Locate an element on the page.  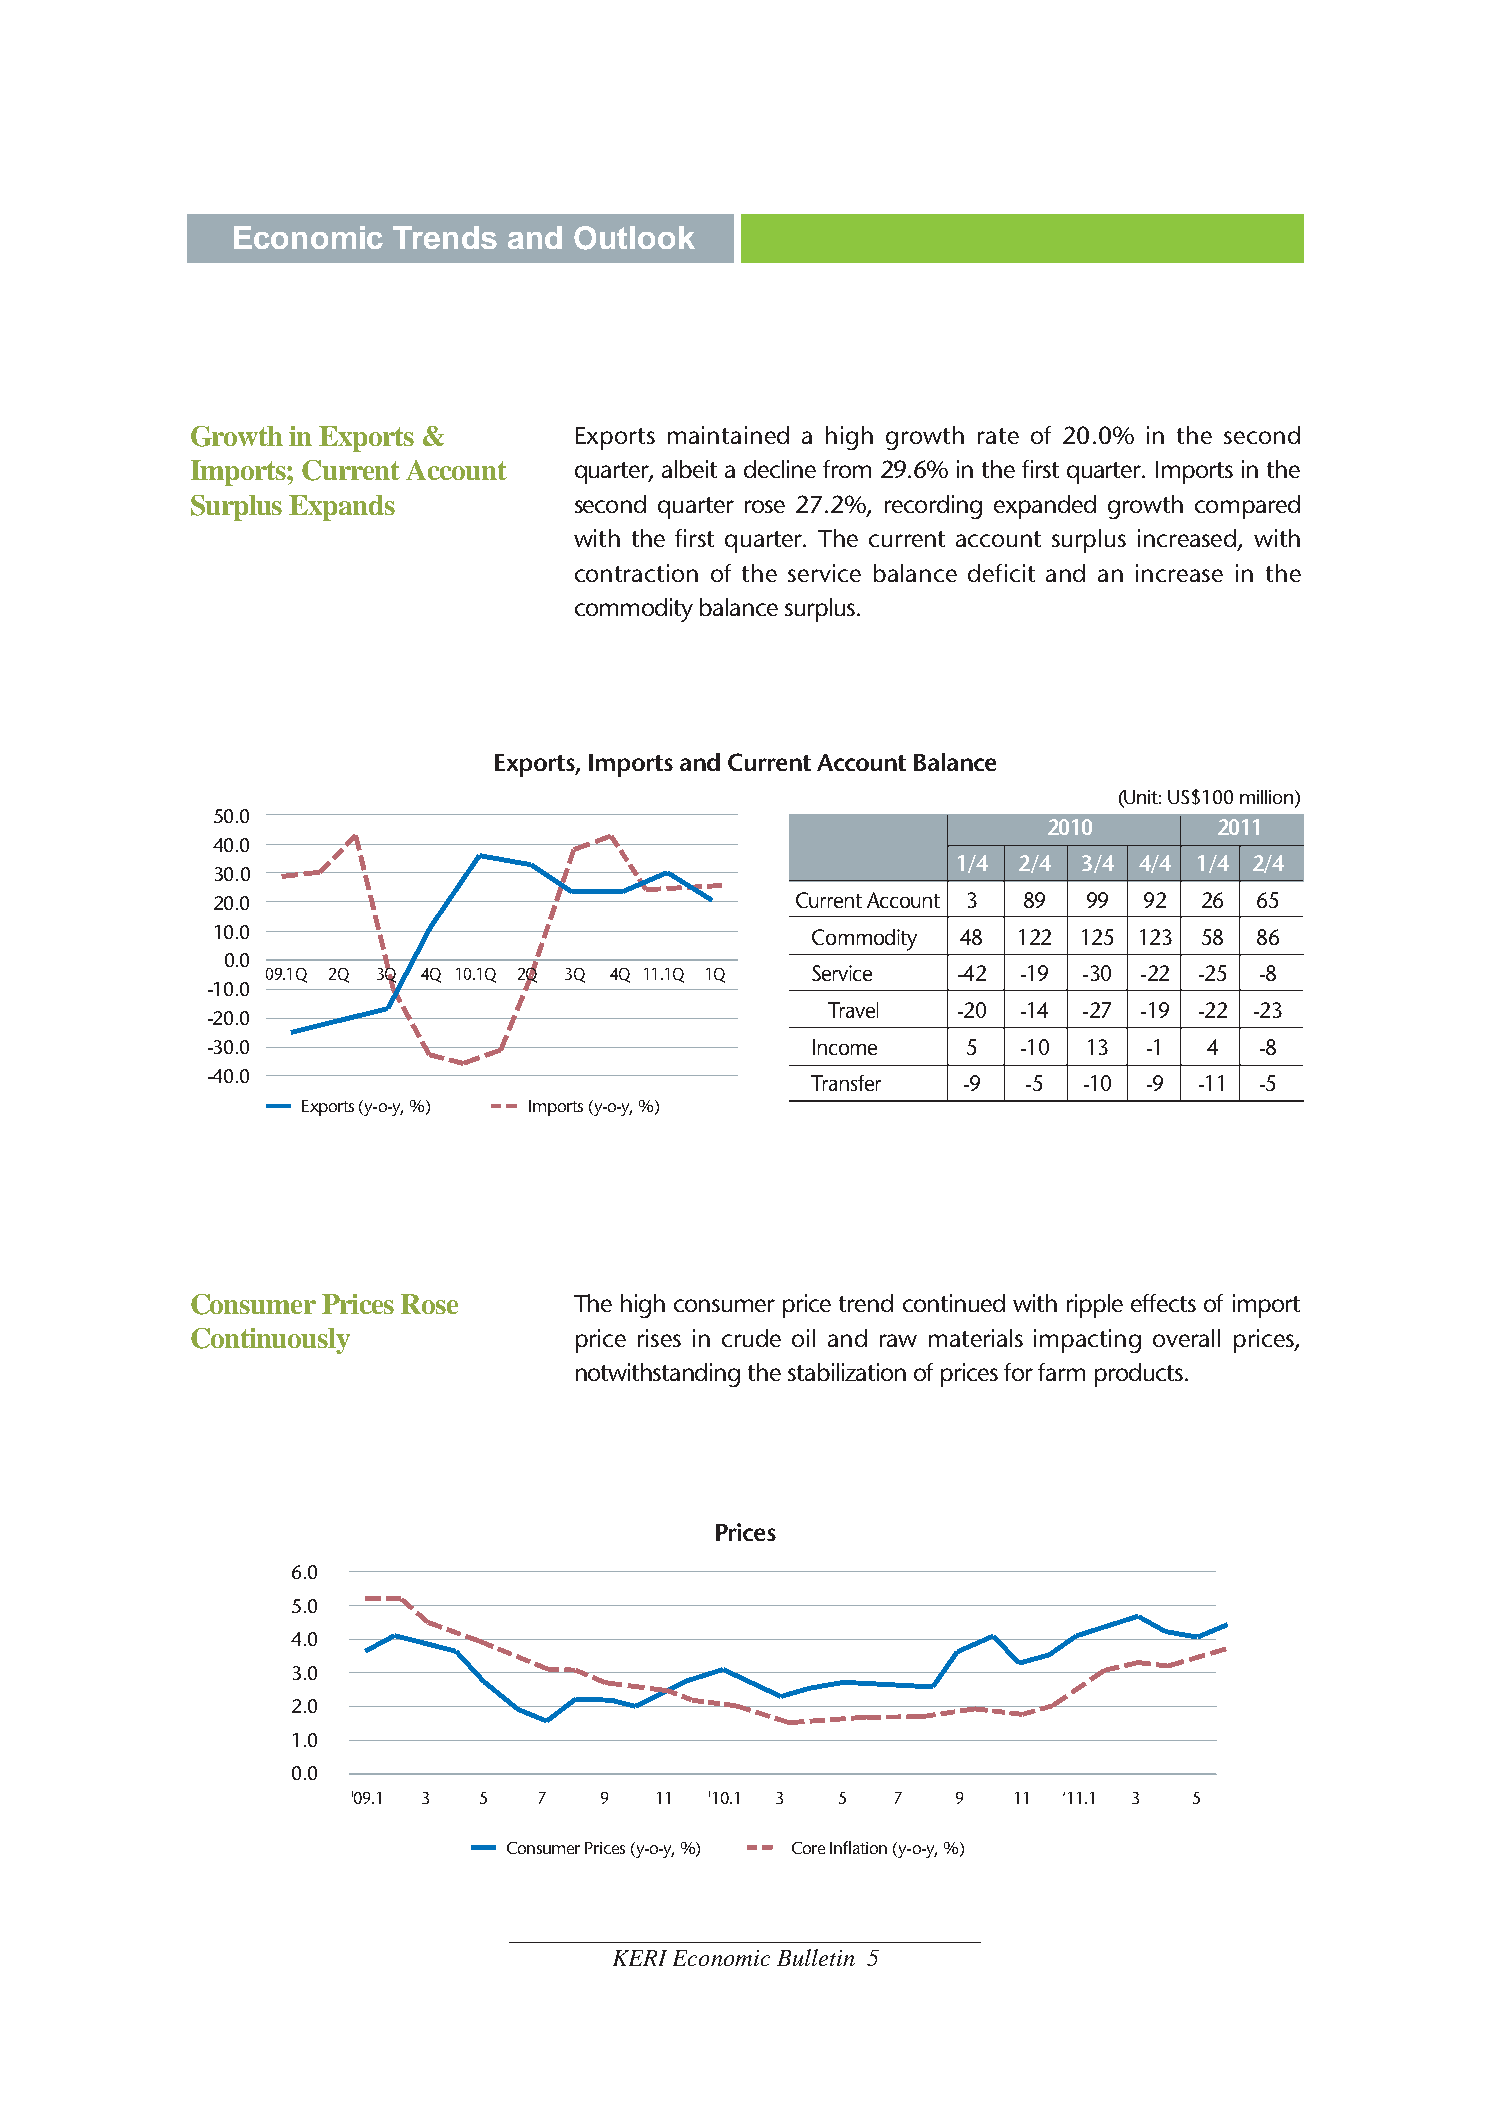
rate is located at coordinates (998, 436).
